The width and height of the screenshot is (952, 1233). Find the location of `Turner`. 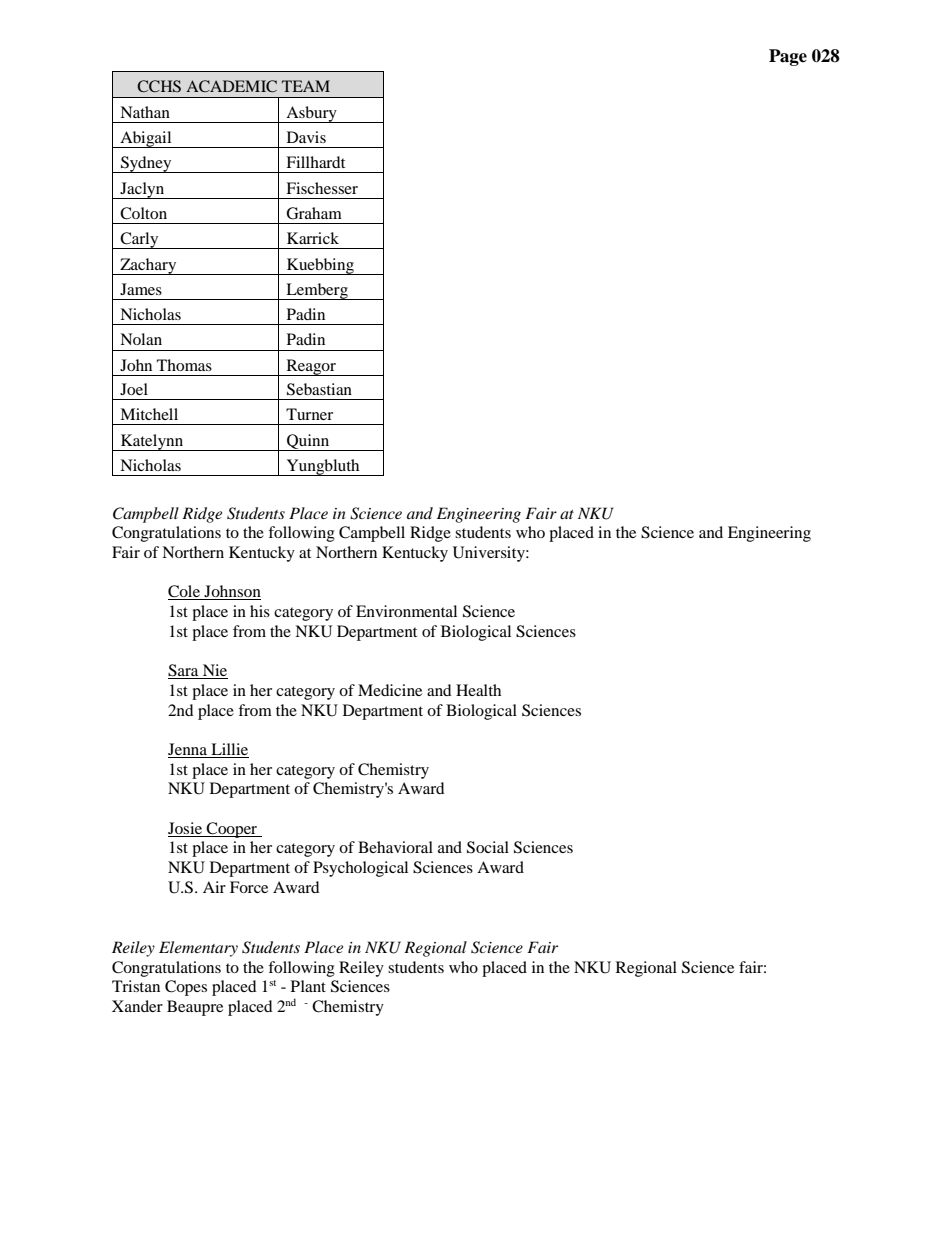

Turner is located at coordinates (309, 414).
